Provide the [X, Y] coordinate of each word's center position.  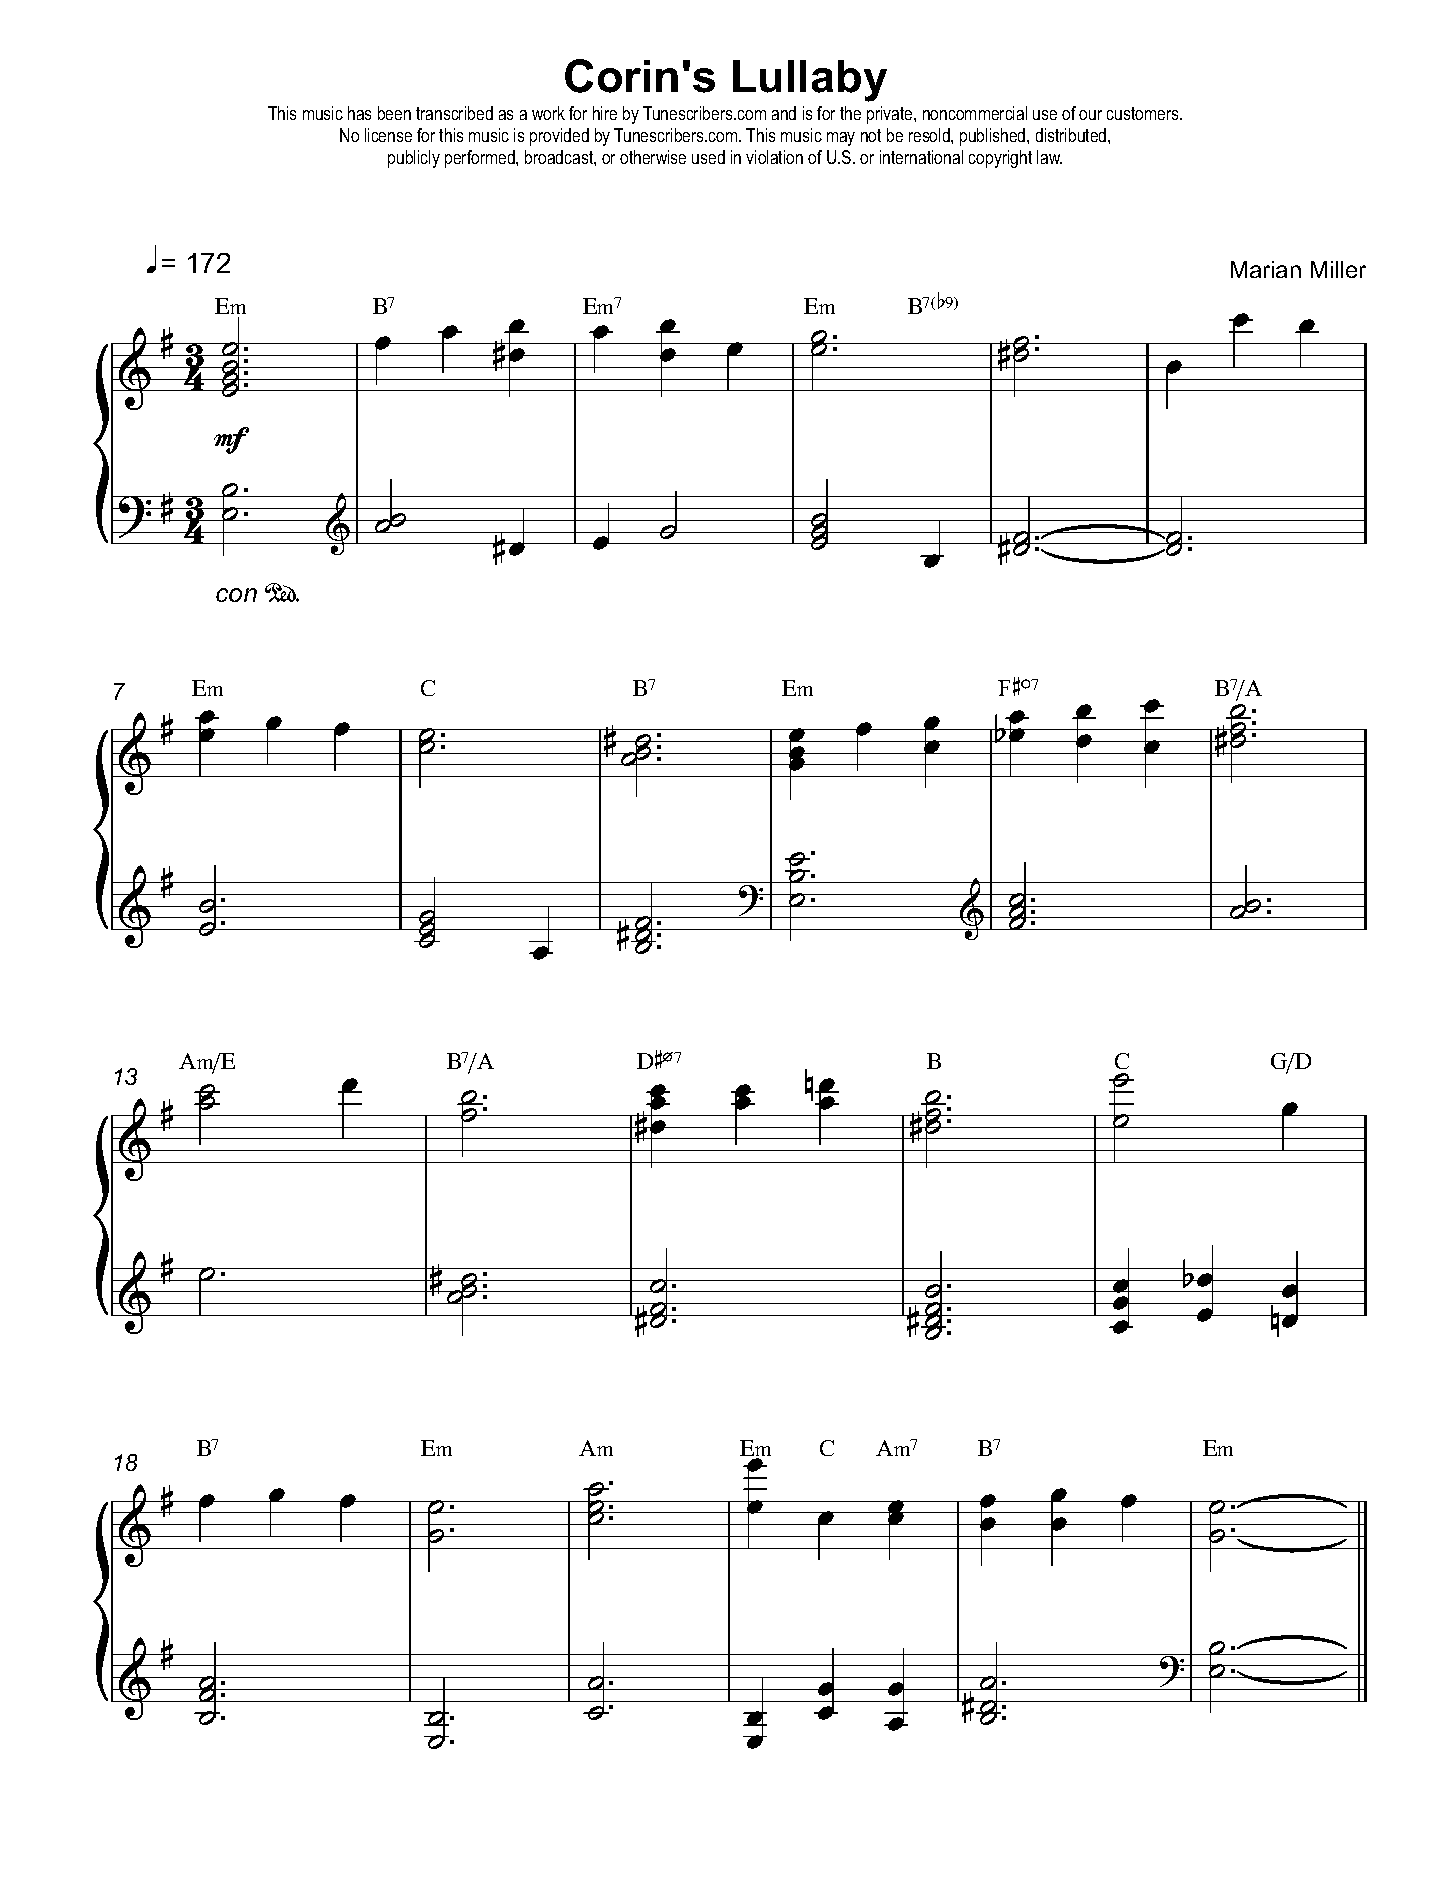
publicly [414, 159]
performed [481, 159]
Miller [1338, 269]
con [236, 595]
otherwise [653, 157]
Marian [1266, 269]
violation [774, 157]
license [388, 135]
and [784, 113]
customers [1144, 113]
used [708, 157]
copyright [1000, 159]
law [1049, 157]
